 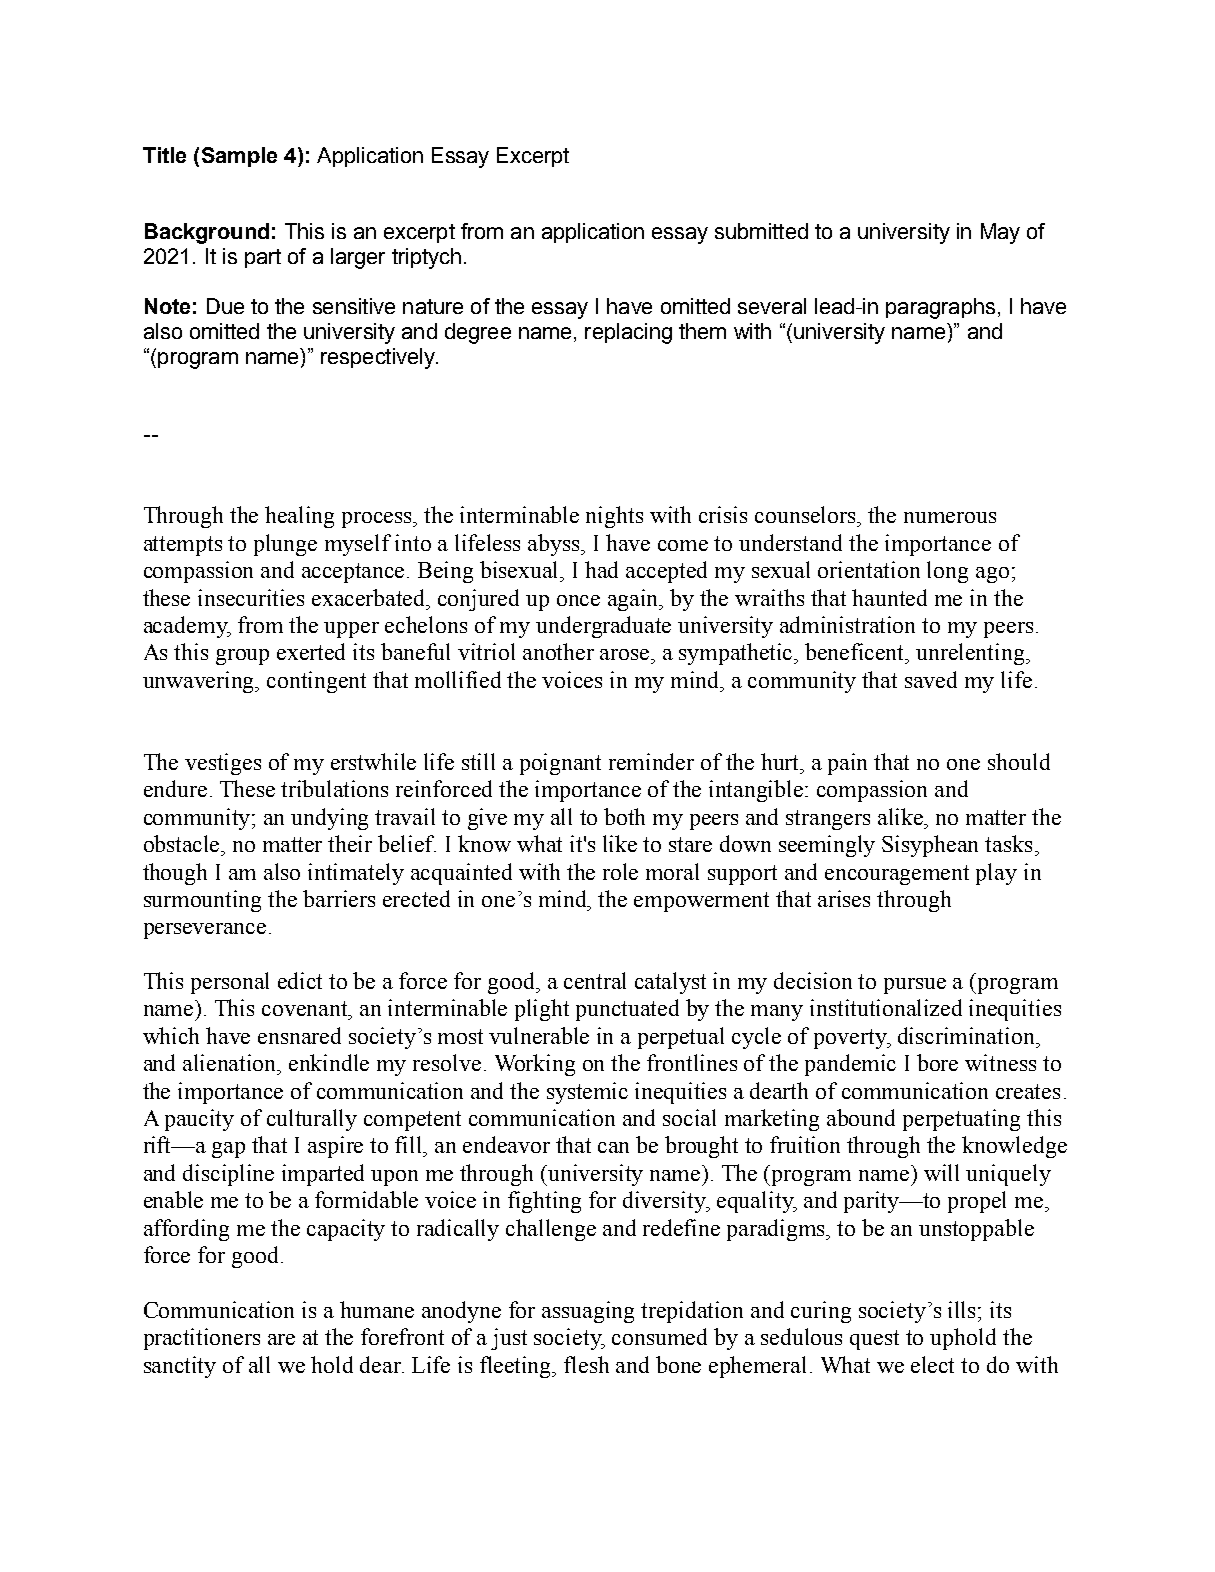 I want to click on poignant, so click(x=560, y=764).
